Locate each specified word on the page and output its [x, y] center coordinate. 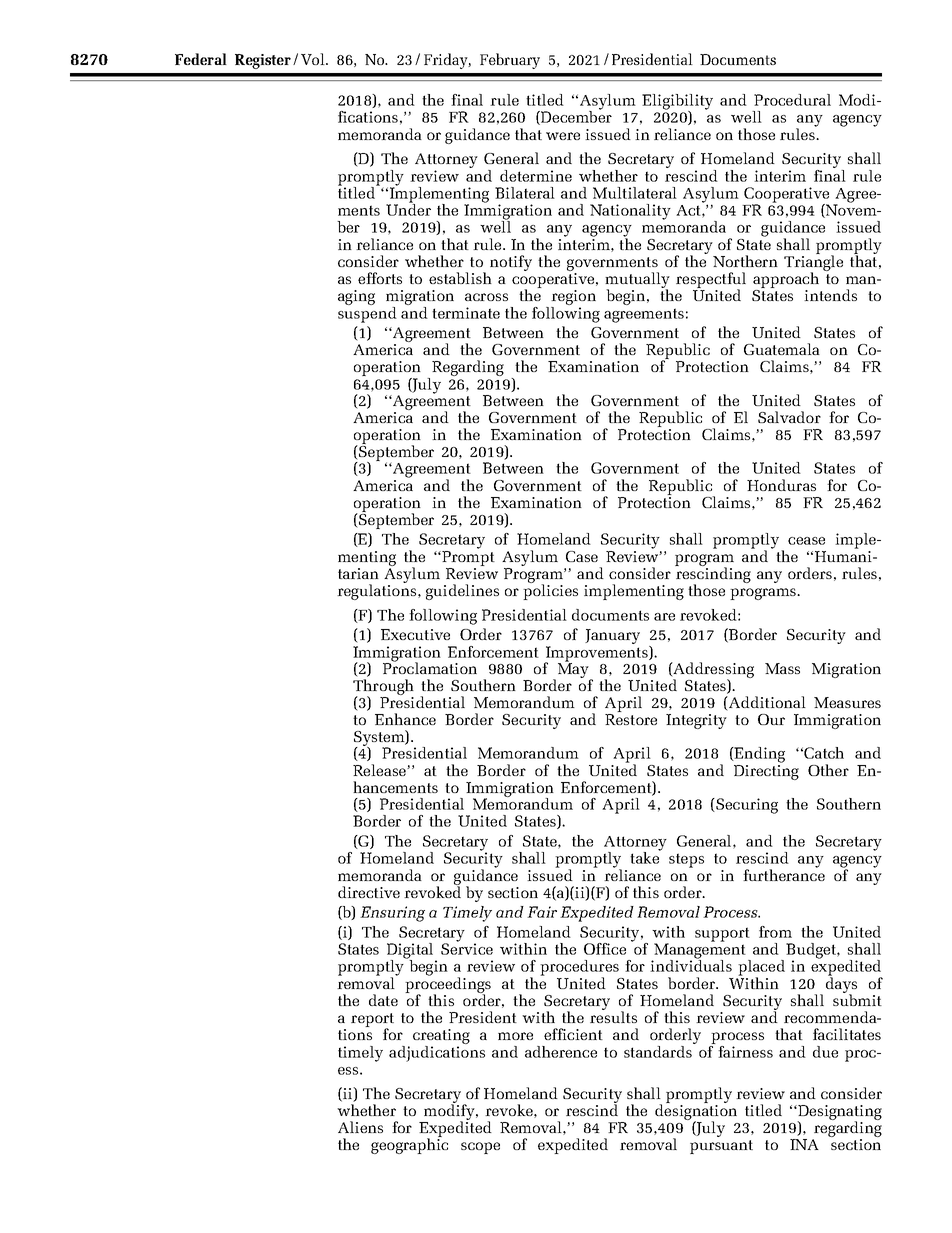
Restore [631, 719]
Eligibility [677, 103]
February [510, 61]
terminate [466, 313]
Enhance [405, 719]
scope [480, 1148]
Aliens [360, 1127]
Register [263, 61]
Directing [766, 772]
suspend [367, 313]
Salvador [789, 417]
